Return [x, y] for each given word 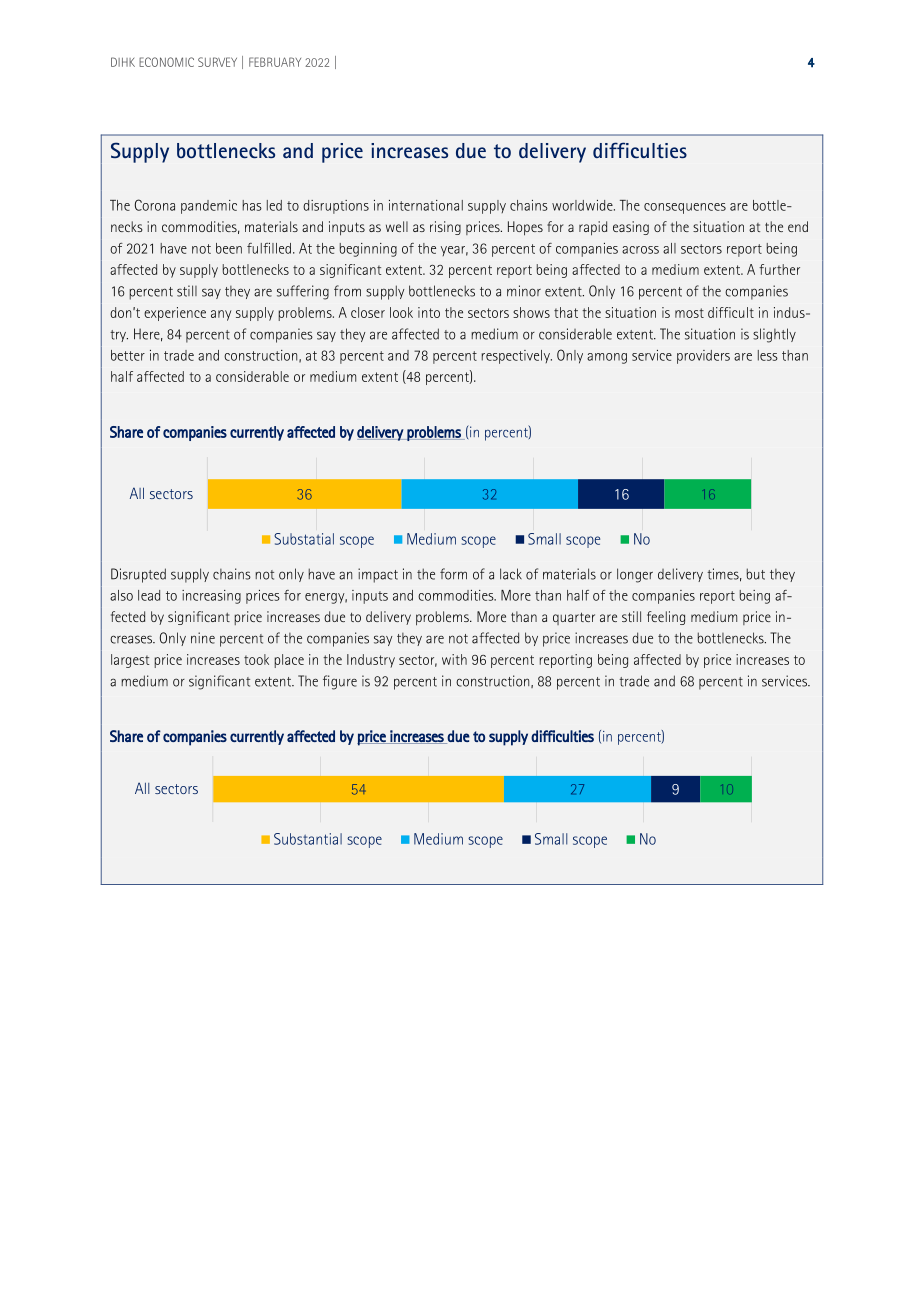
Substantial [308, 839]
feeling [666, 618]
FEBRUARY [275, 62]
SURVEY [217, 62]
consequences [685, 208]
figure [340, 682]
